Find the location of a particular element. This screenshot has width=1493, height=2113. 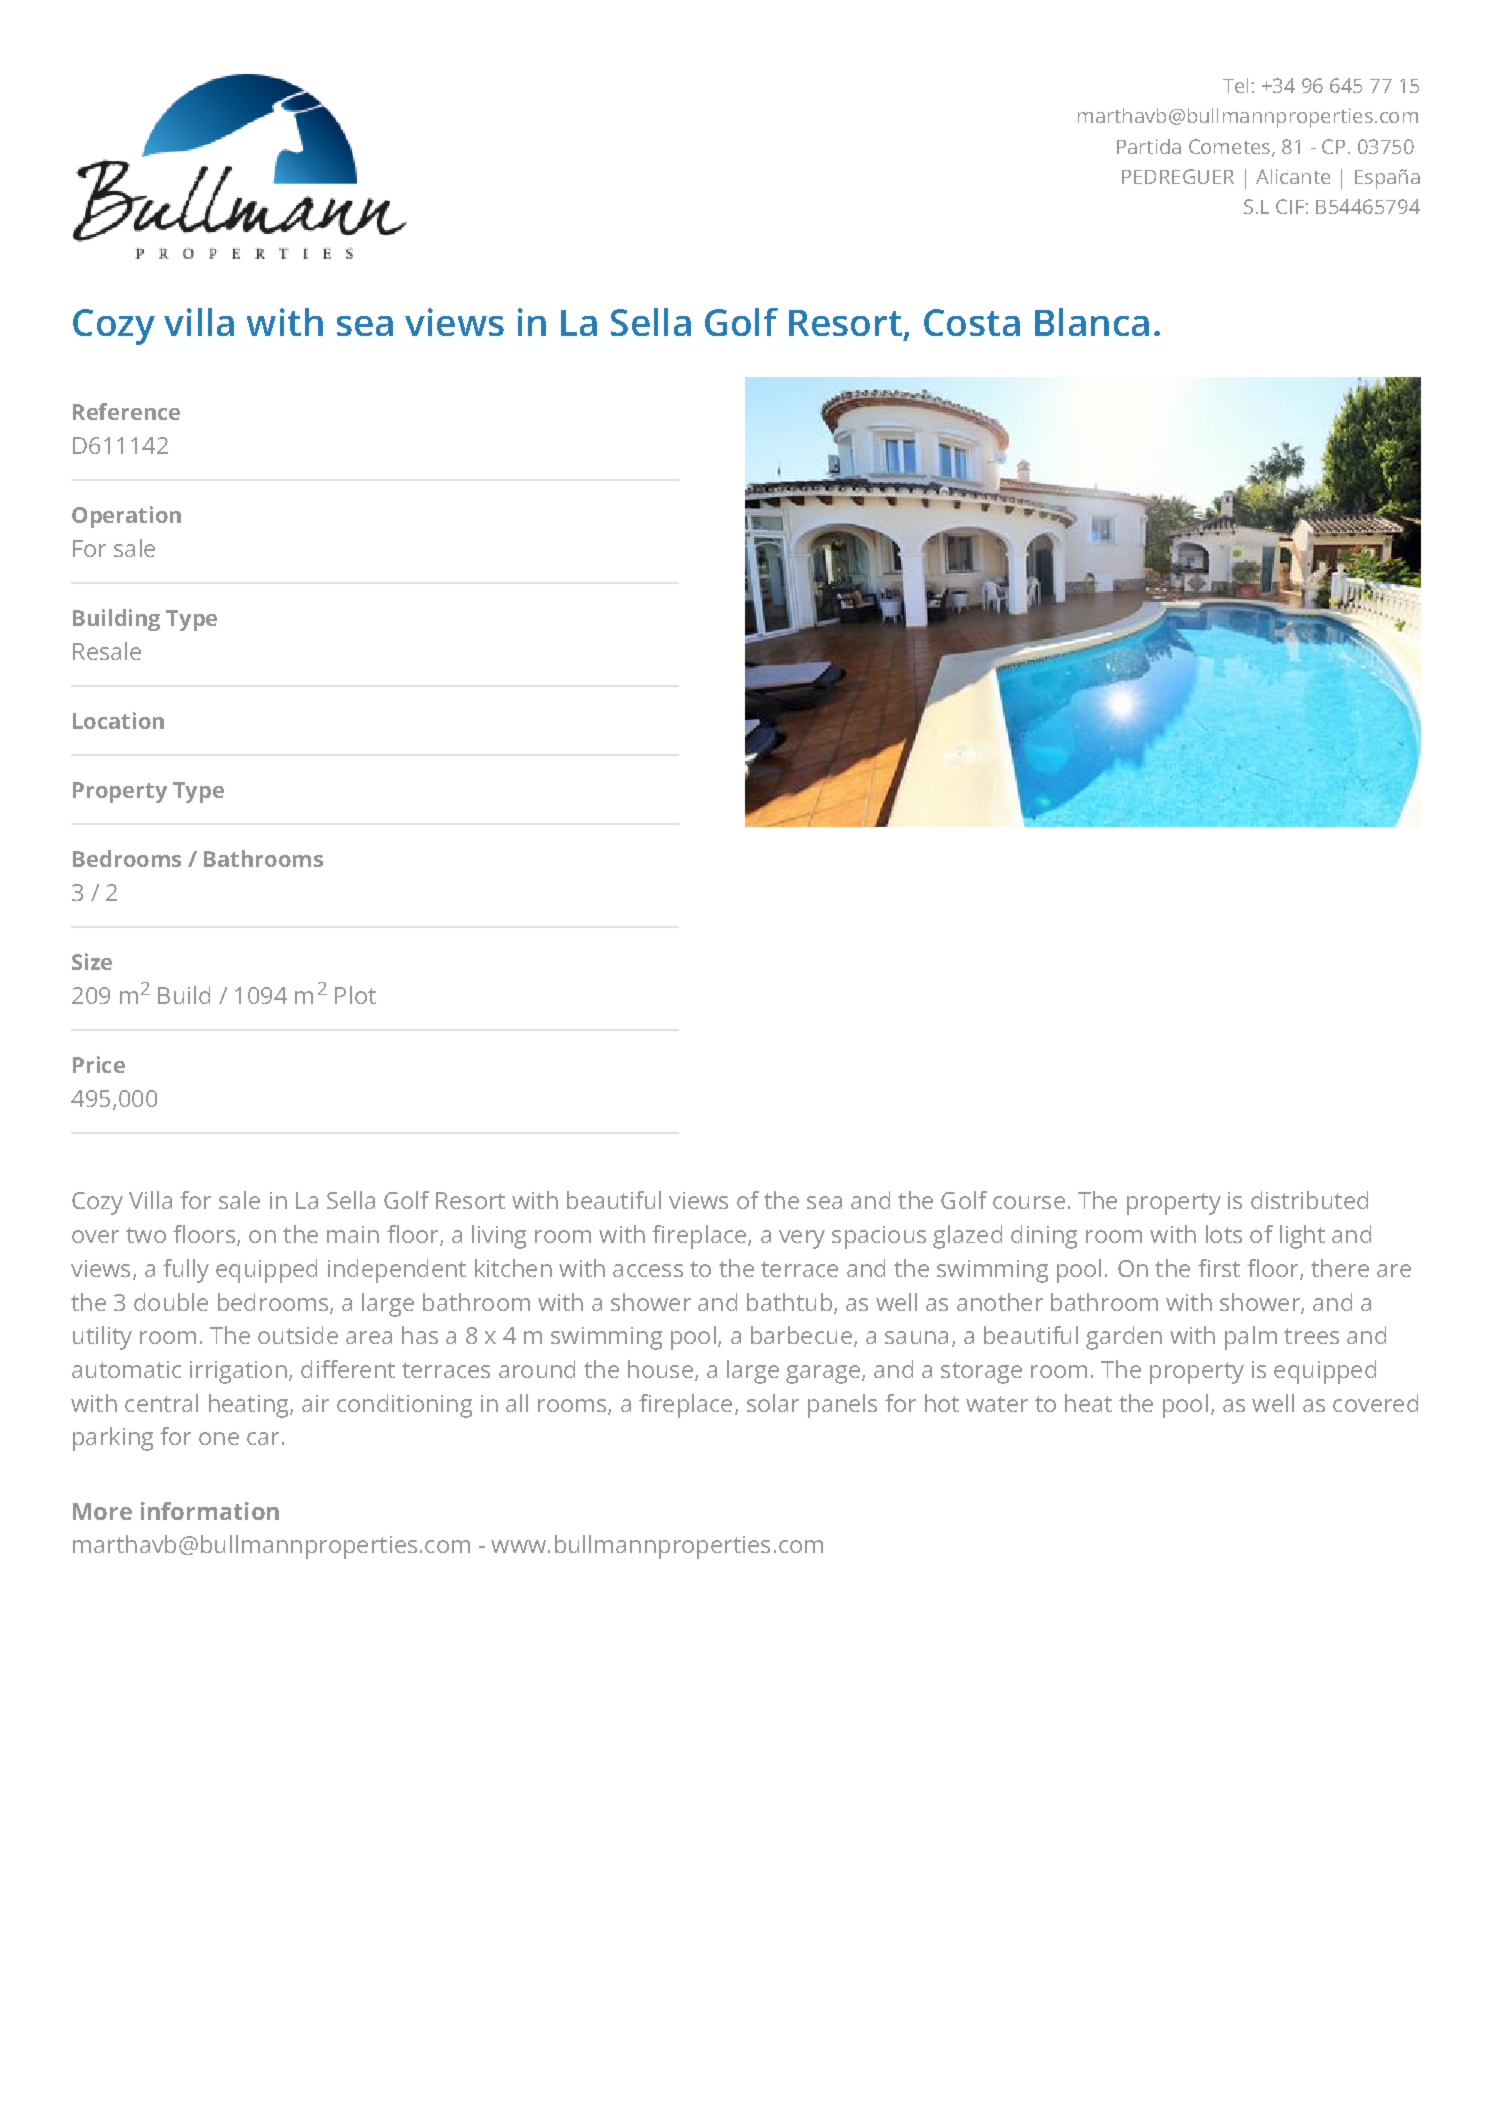

Location is located at coordinates (118, 720).
